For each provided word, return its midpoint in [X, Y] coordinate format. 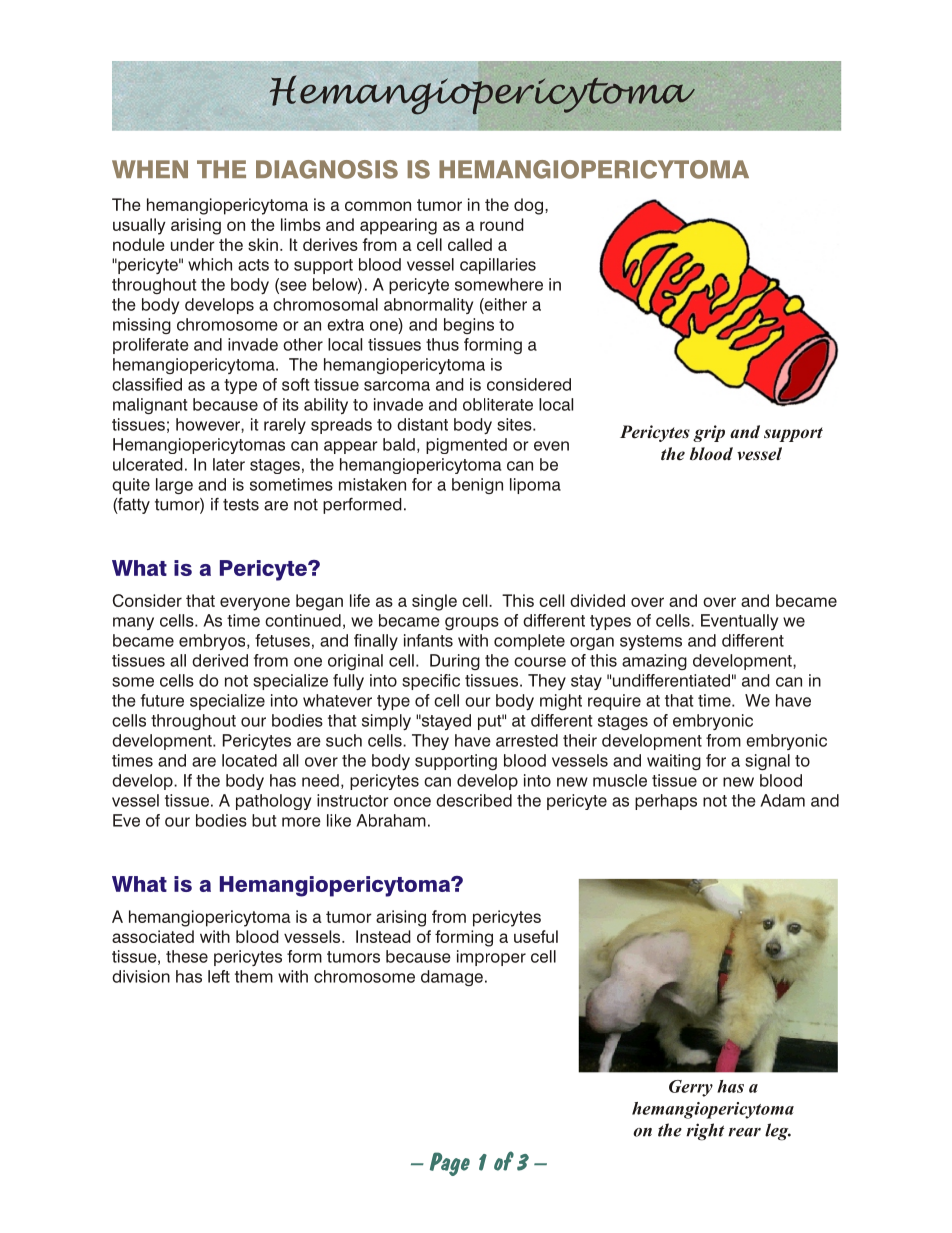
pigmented [466, 446]
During [455, 662]
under [193, 244]
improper [491, 958]
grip [709, 433]
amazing [654, 662]
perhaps [666, 802]
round [502, 224]
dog [530, 206]
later [229, 464]
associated [153, 936]
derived [220, 660]
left [219, 976]
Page [450, 1164]
